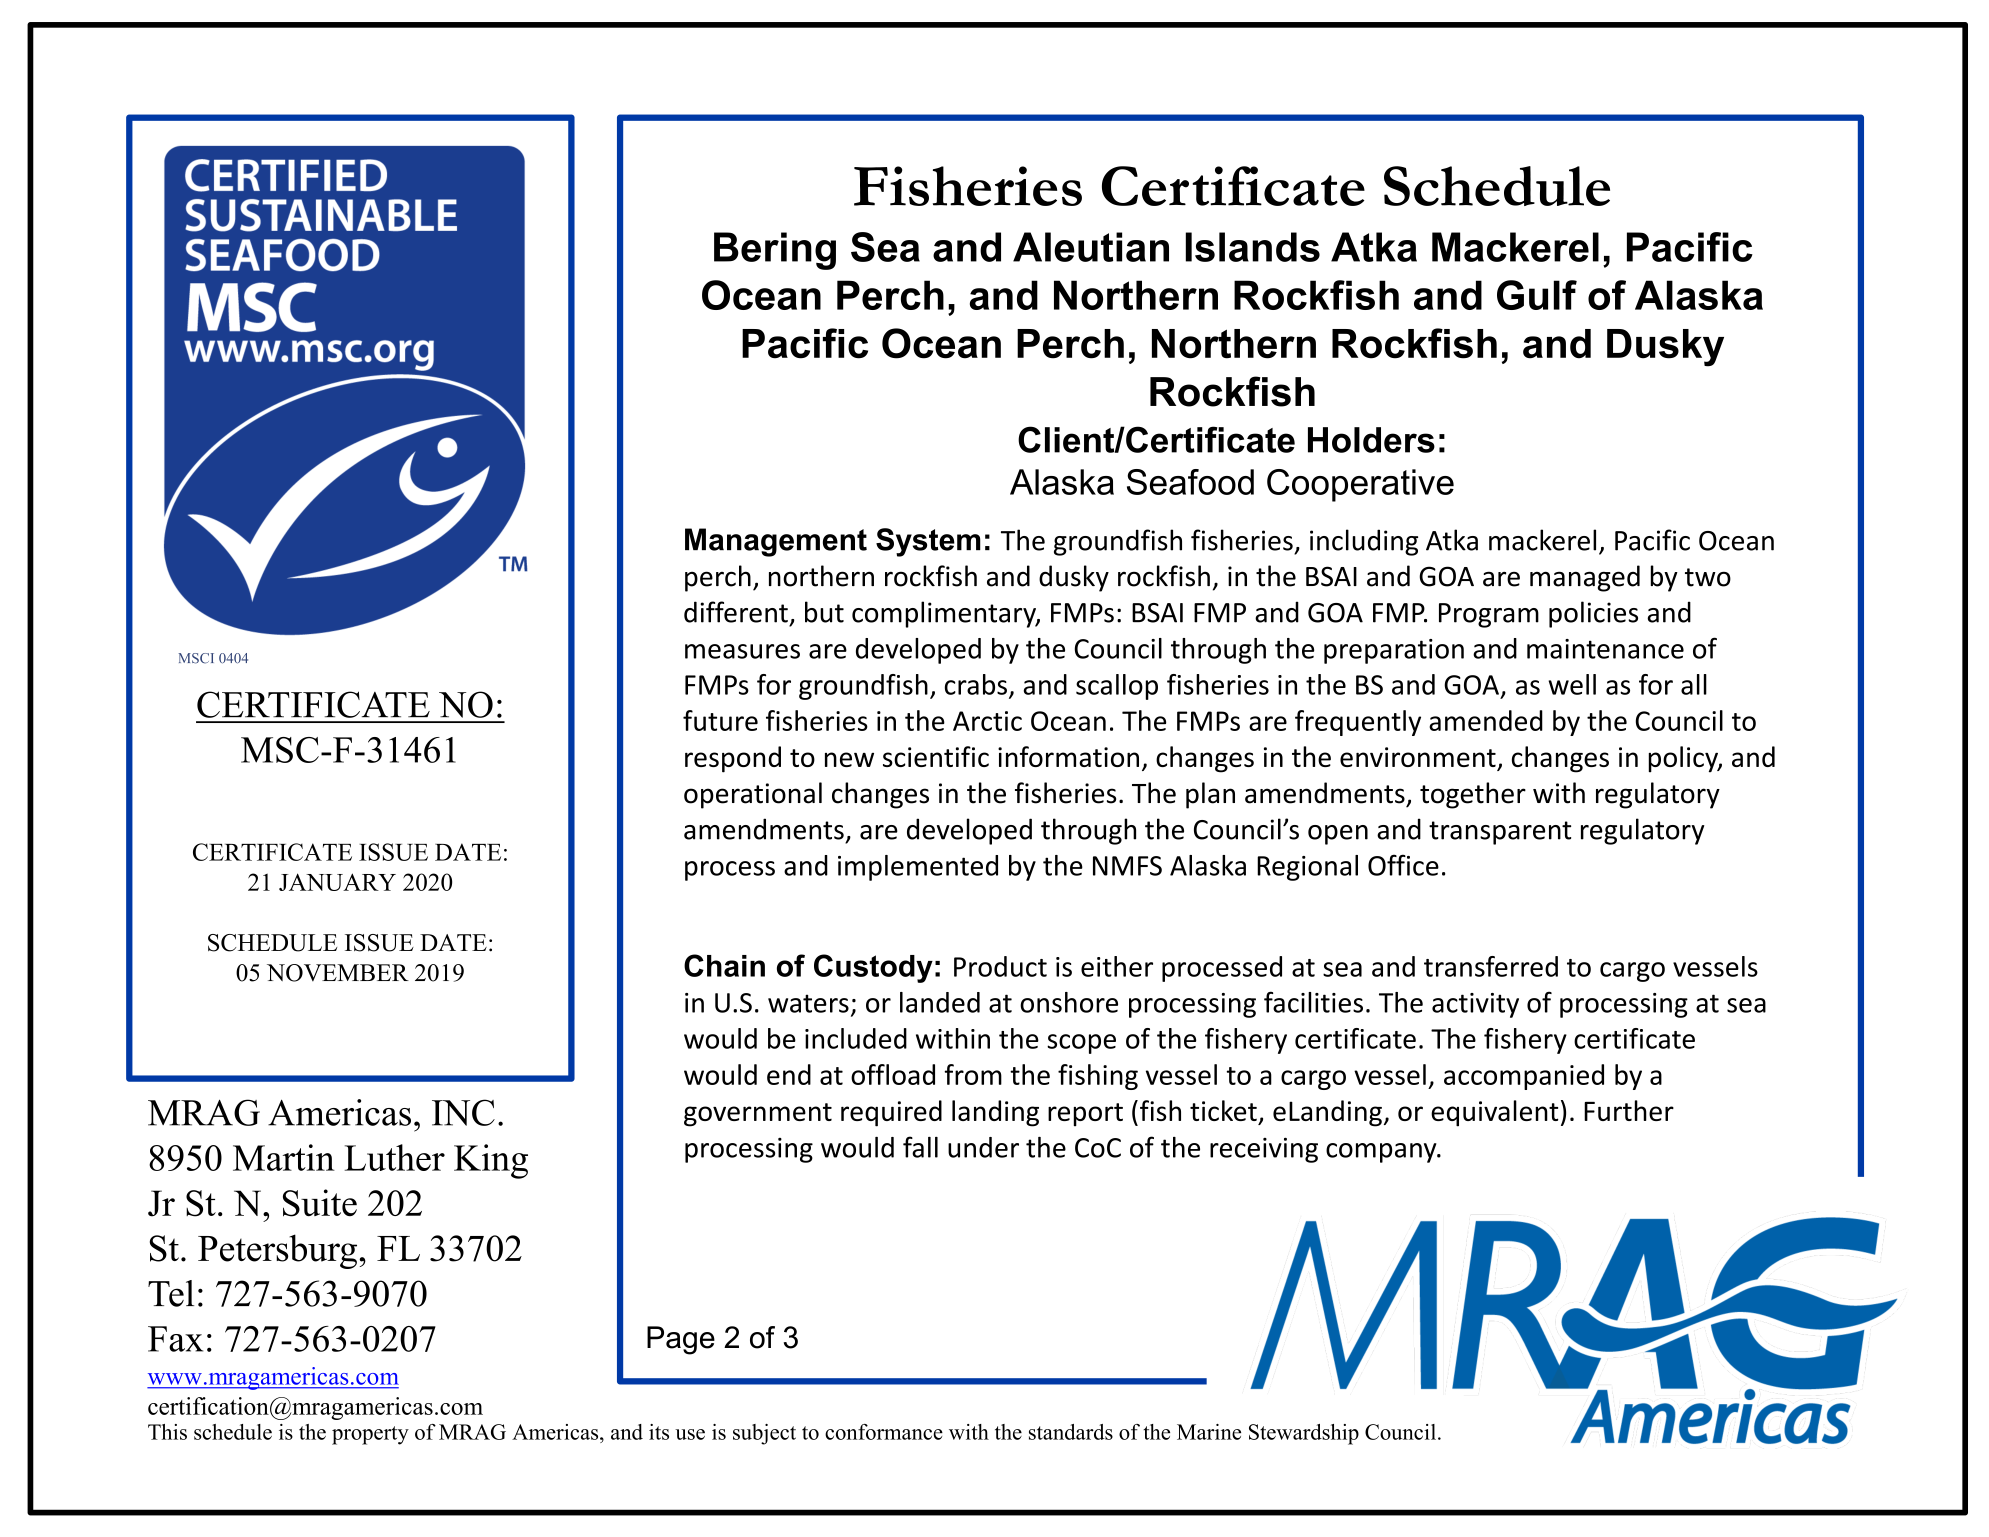 The width and height of the image is (1989, 1537). What do you see at coordinates (1500, 833) in the image?
I see `transparent` at bounding box center [1500, 833].
